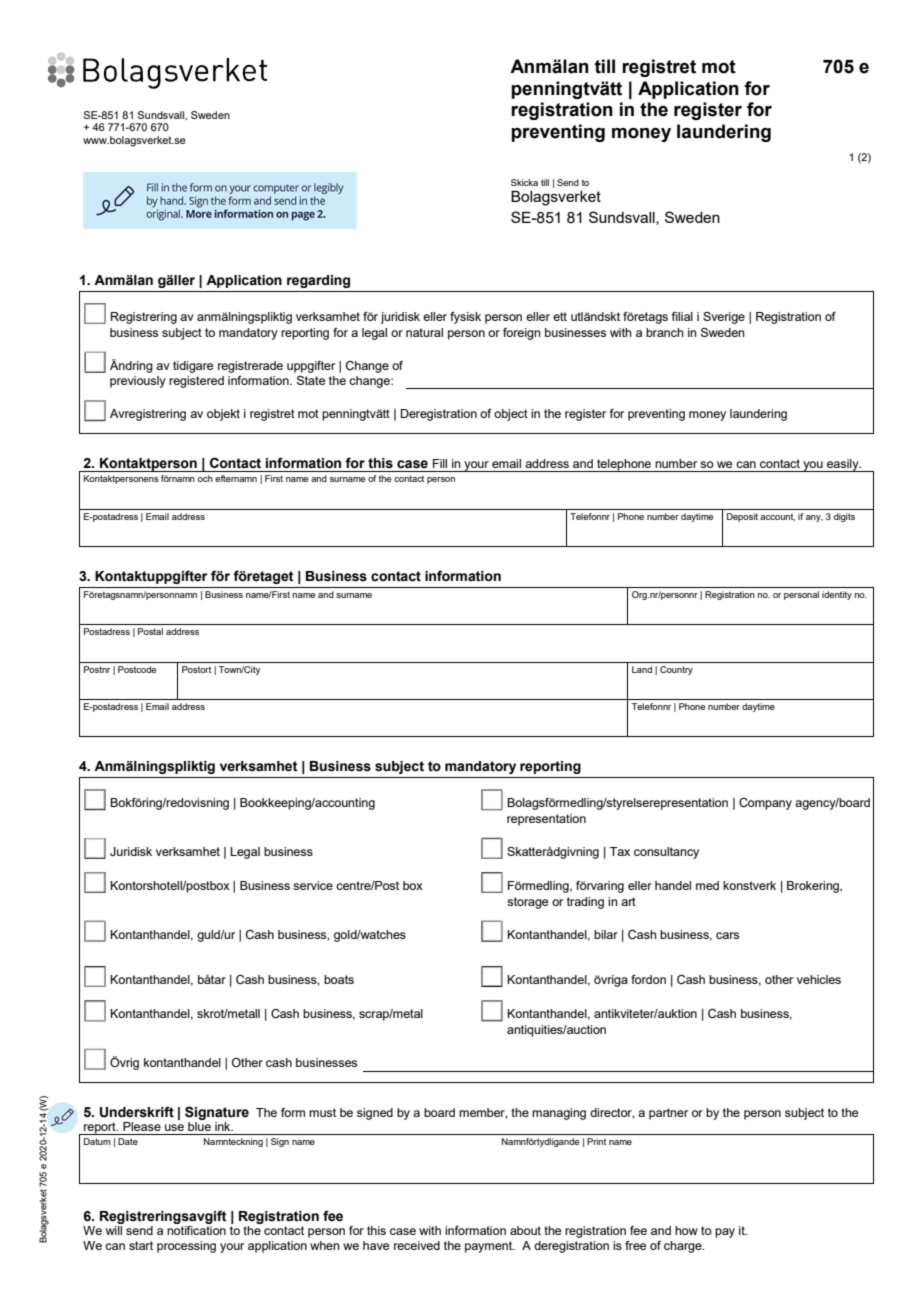 Image resolution: width=924 pixels, height=1308 pixels. Describe the element at coordinates (196, 1230) in the page. I see `notification` at that location.
